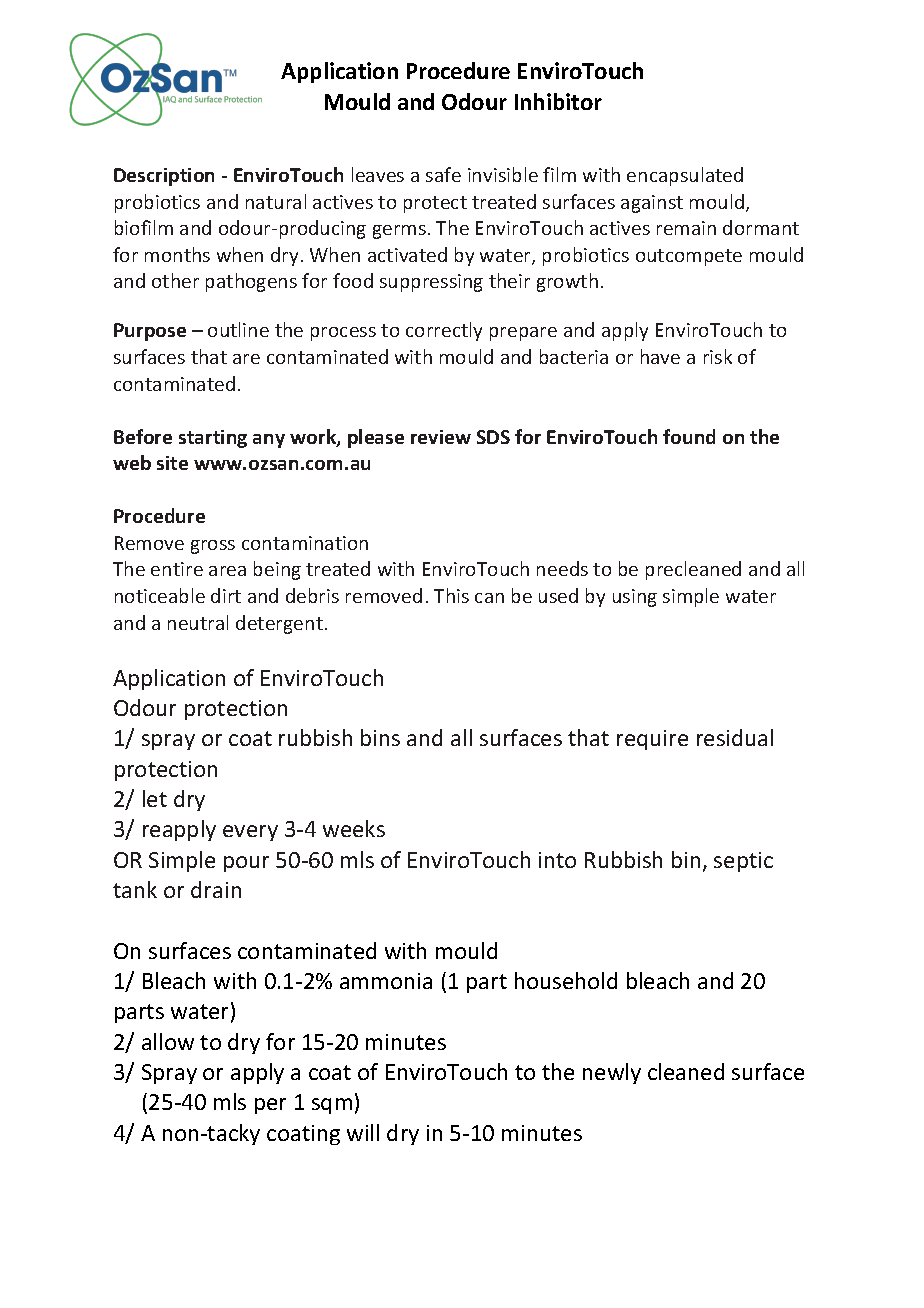  What do you see at coordinates (451, 595) in the document?
I see `This` at bounding box center [451, 595].
